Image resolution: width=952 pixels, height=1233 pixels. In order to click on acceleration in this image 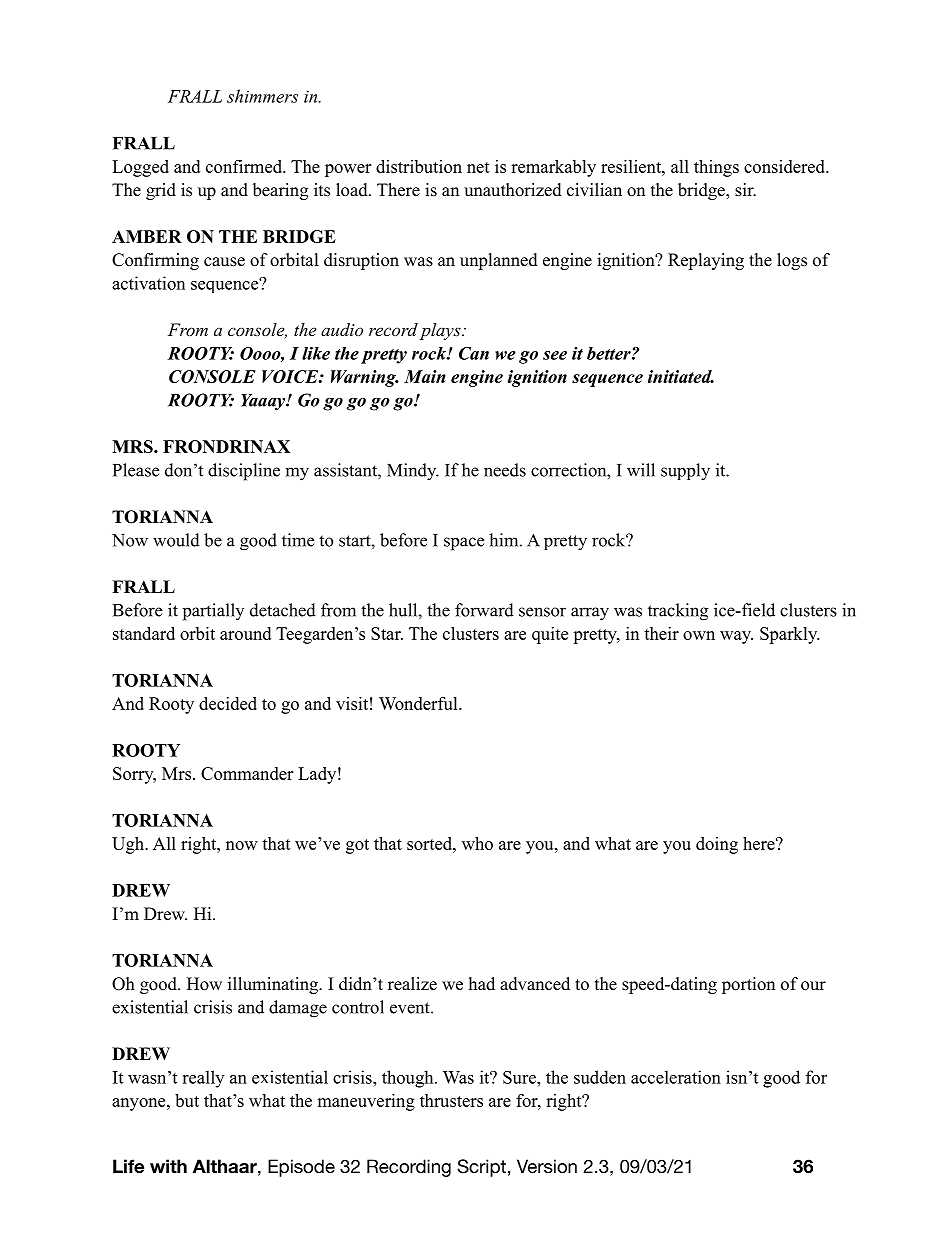, I will do `click(676, 1077)`.
